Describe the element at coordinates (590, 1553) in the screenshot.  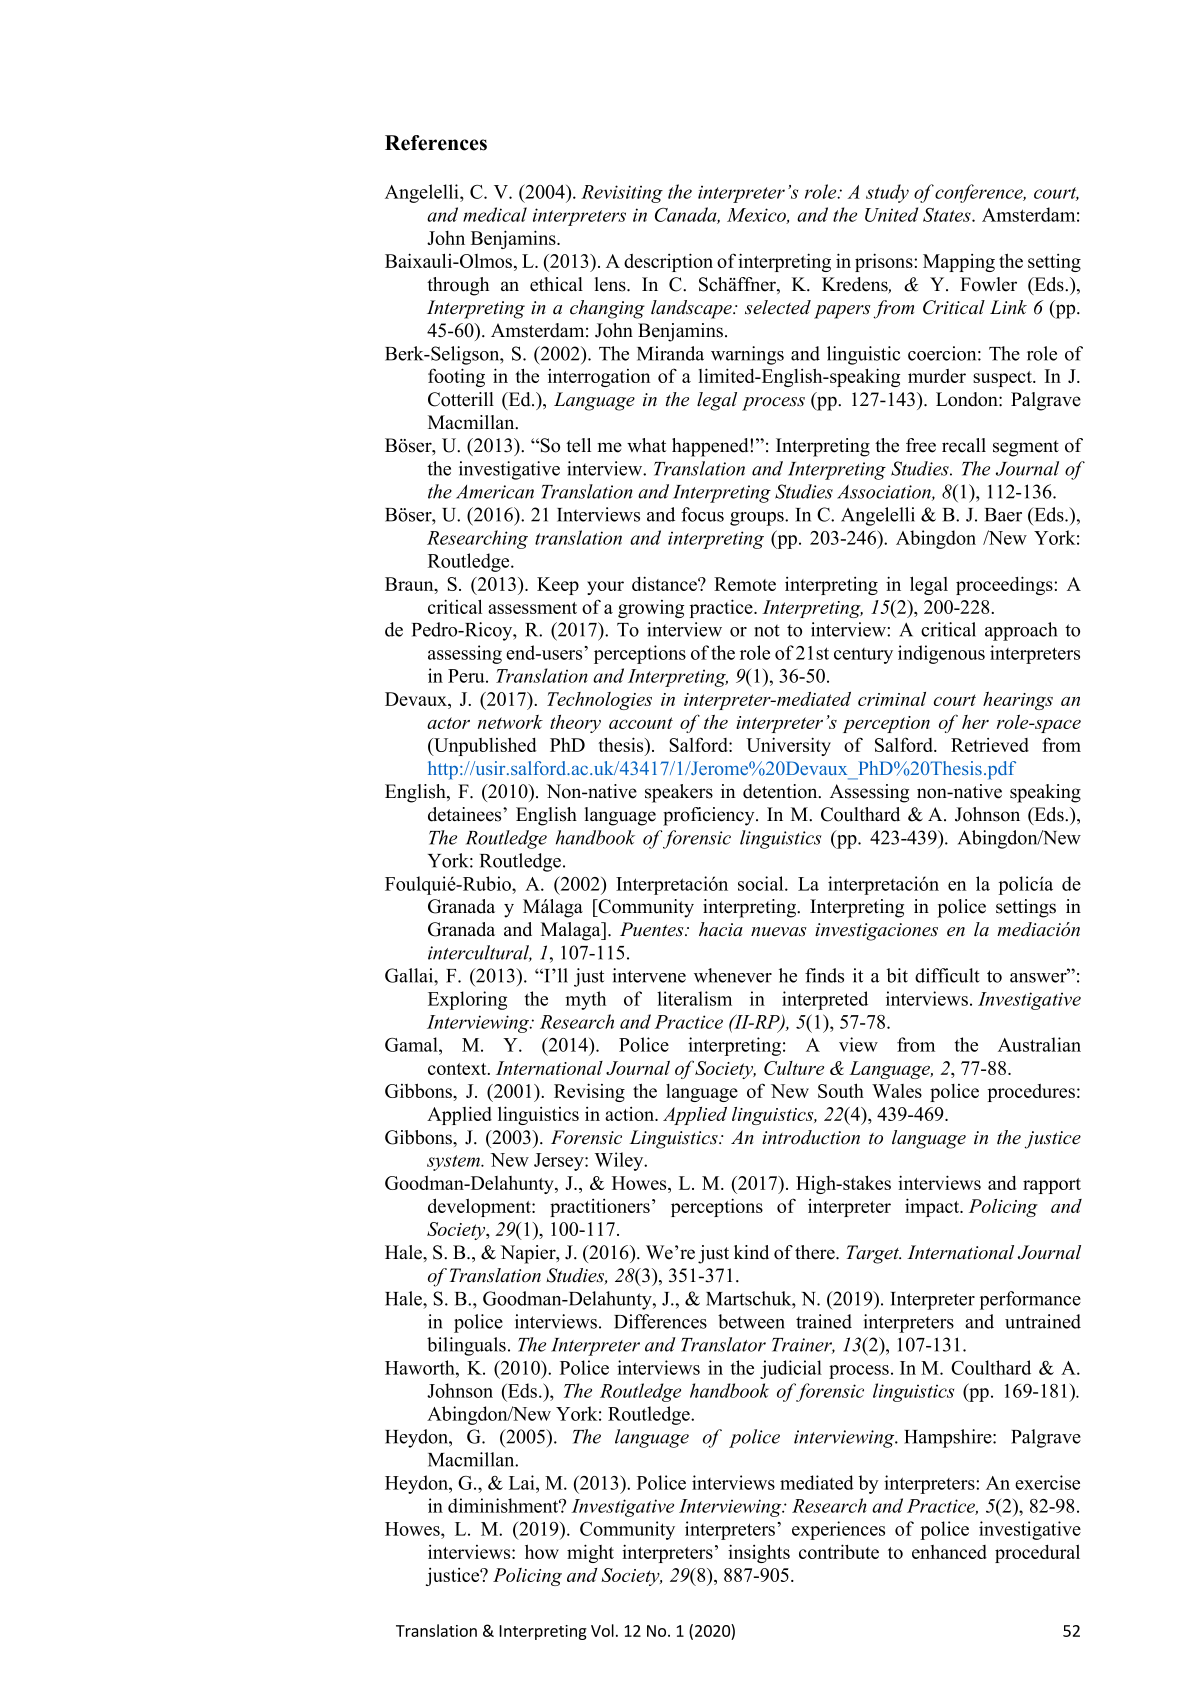
I see `might` at that location.
